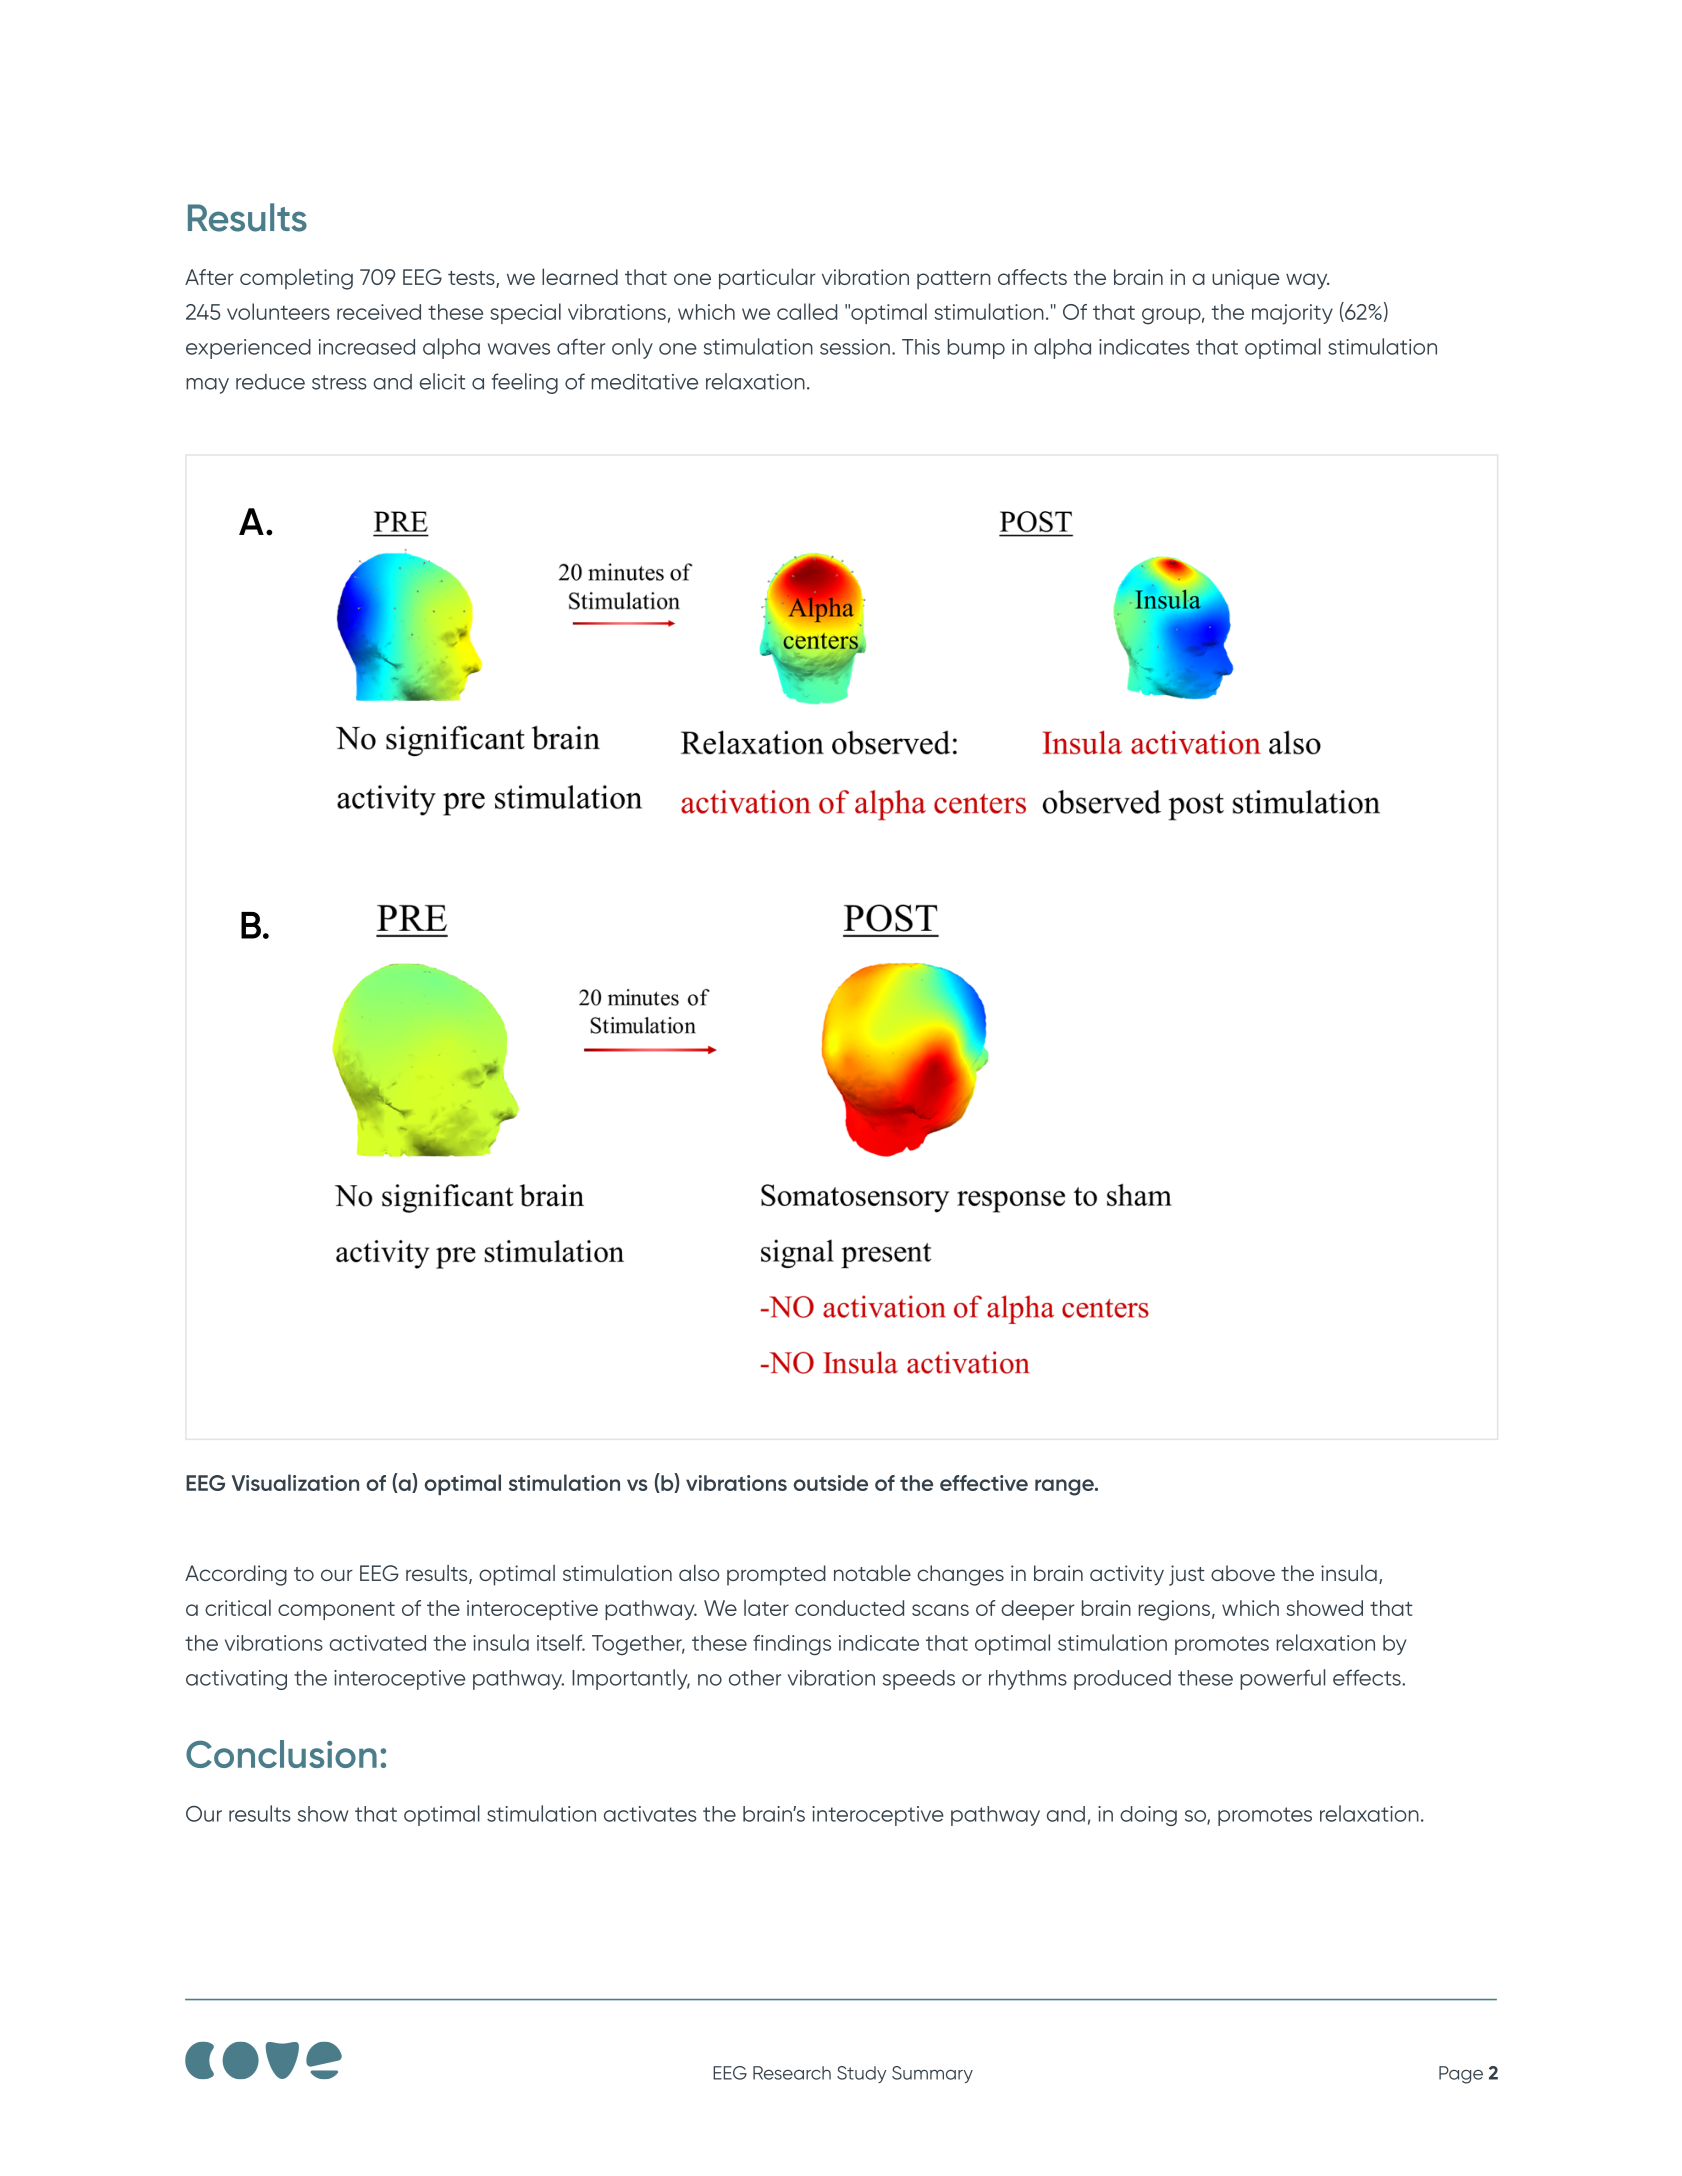  I want to click on Conclusion, so click(281, 1754).
